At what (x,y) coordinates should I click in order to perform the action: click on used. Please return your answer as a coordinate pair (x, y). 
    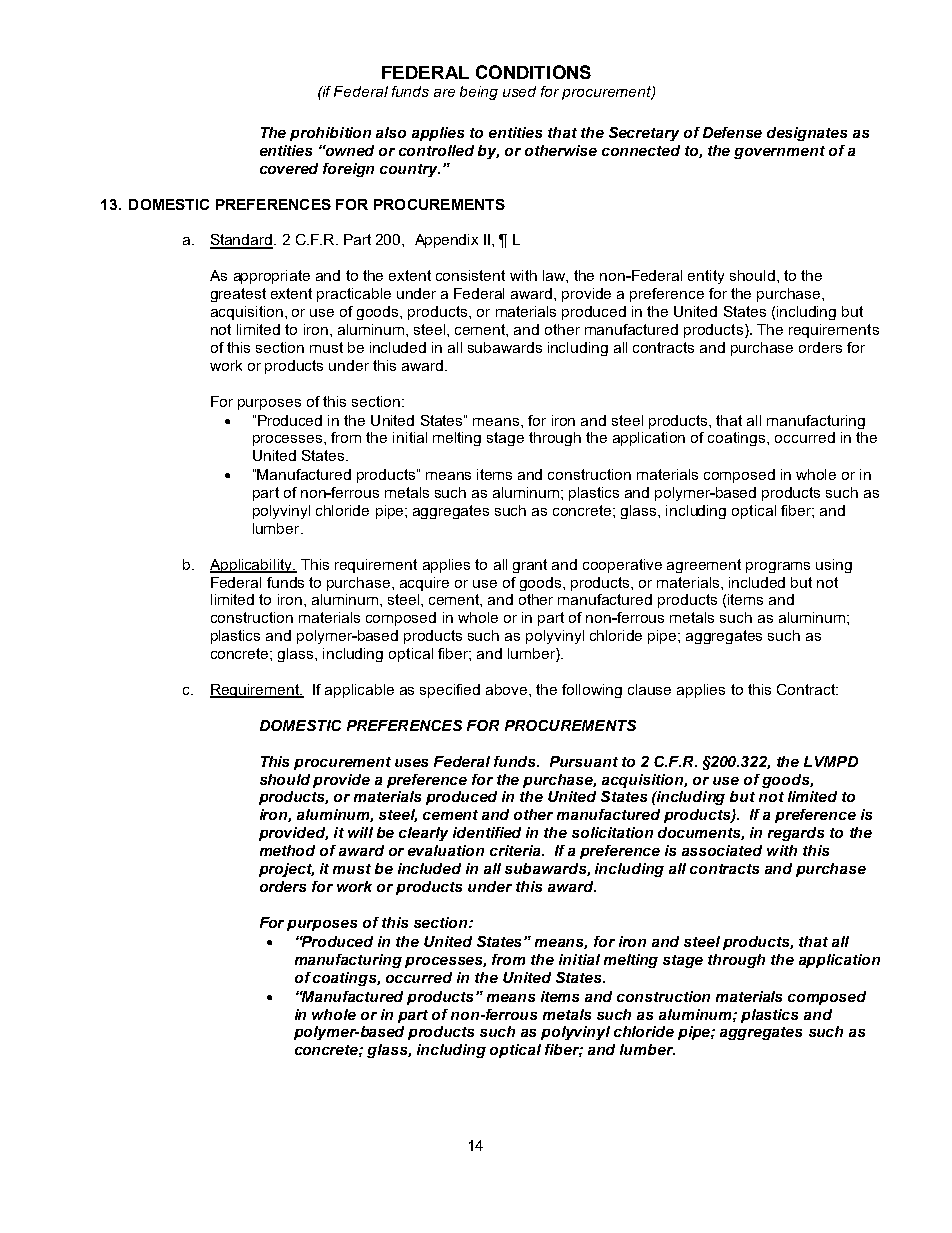
    Looking at the image, I should click on (519, 91).
